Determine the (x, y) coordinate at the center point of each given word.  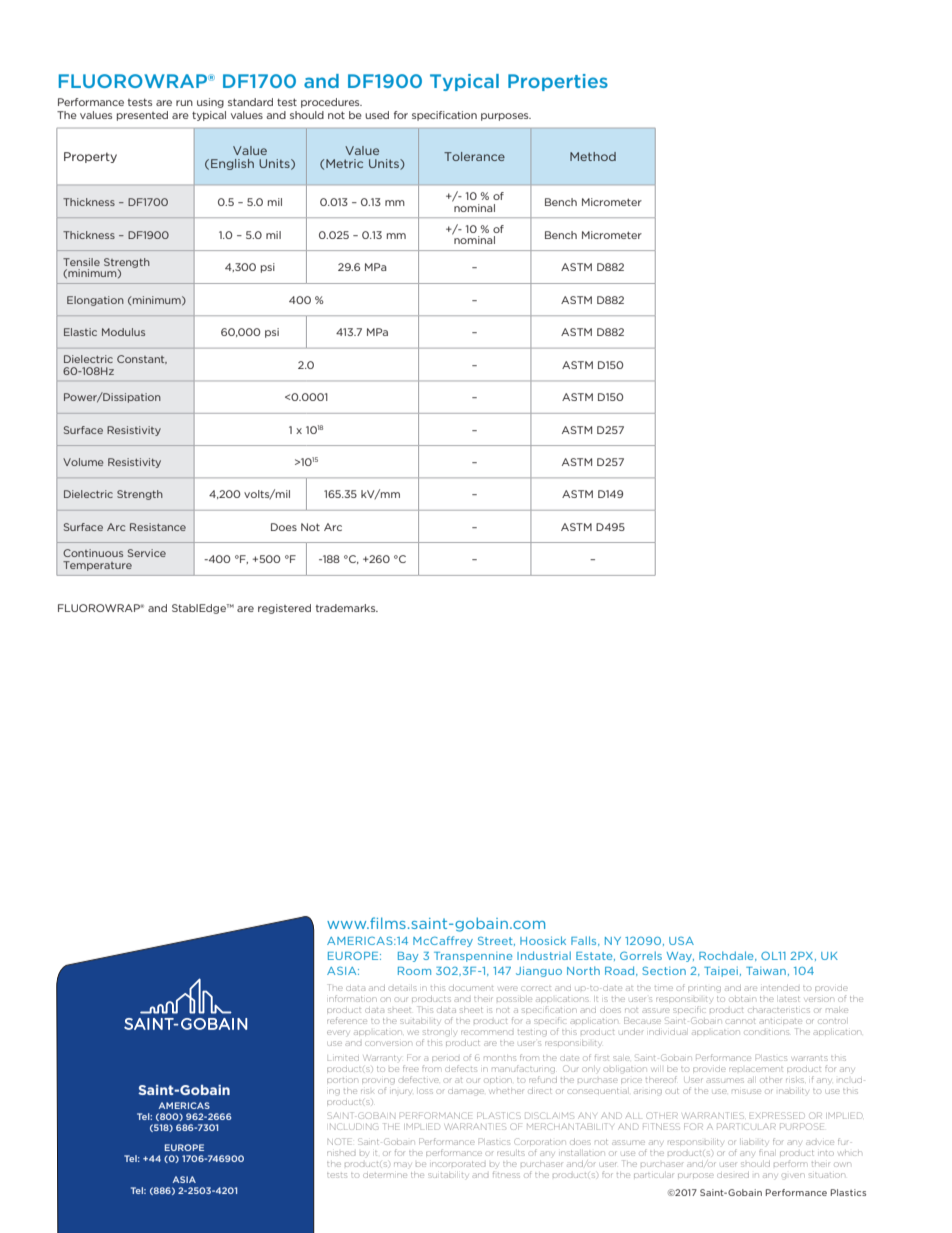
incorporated (459, 1164)
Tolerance (474, 156)
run (184, 103)
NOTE (339, 1141)
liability (756, 1142)
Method (593, 156)
